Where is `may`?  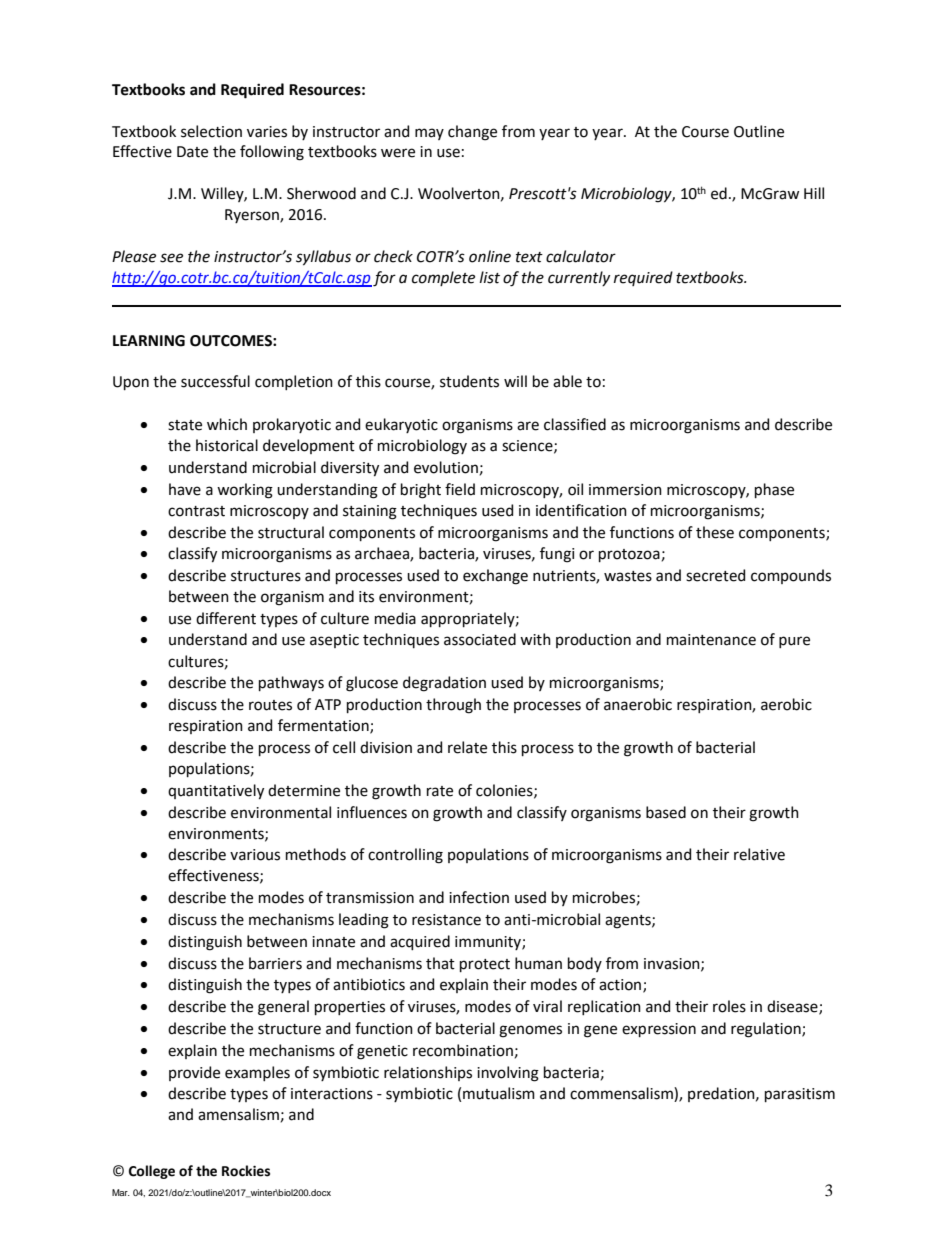
may is located at coordinates (429, 134).
